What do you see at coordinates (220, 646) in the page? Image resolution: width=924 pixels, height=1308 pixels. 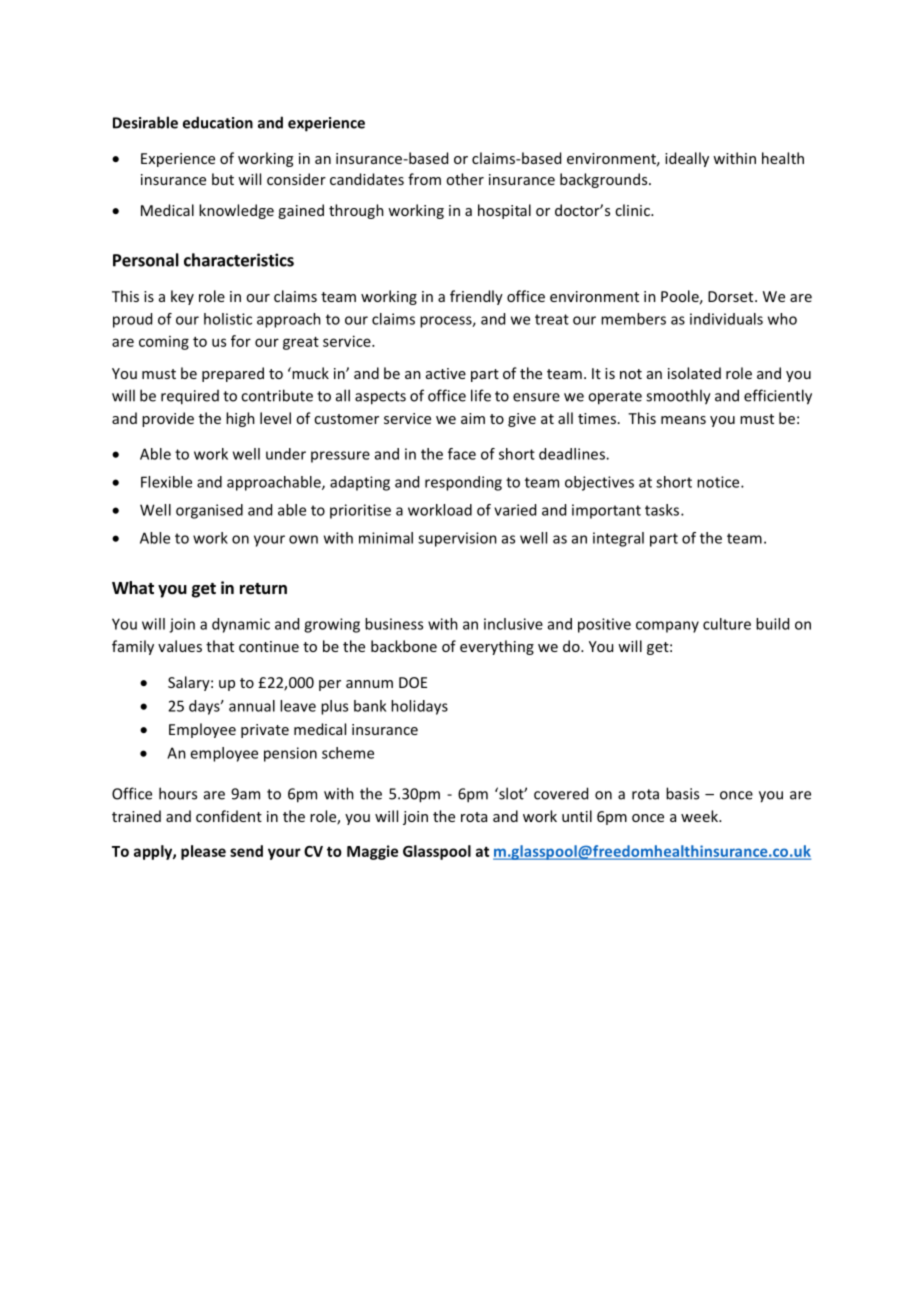 I see `that` at bounding box center [220, 646].
